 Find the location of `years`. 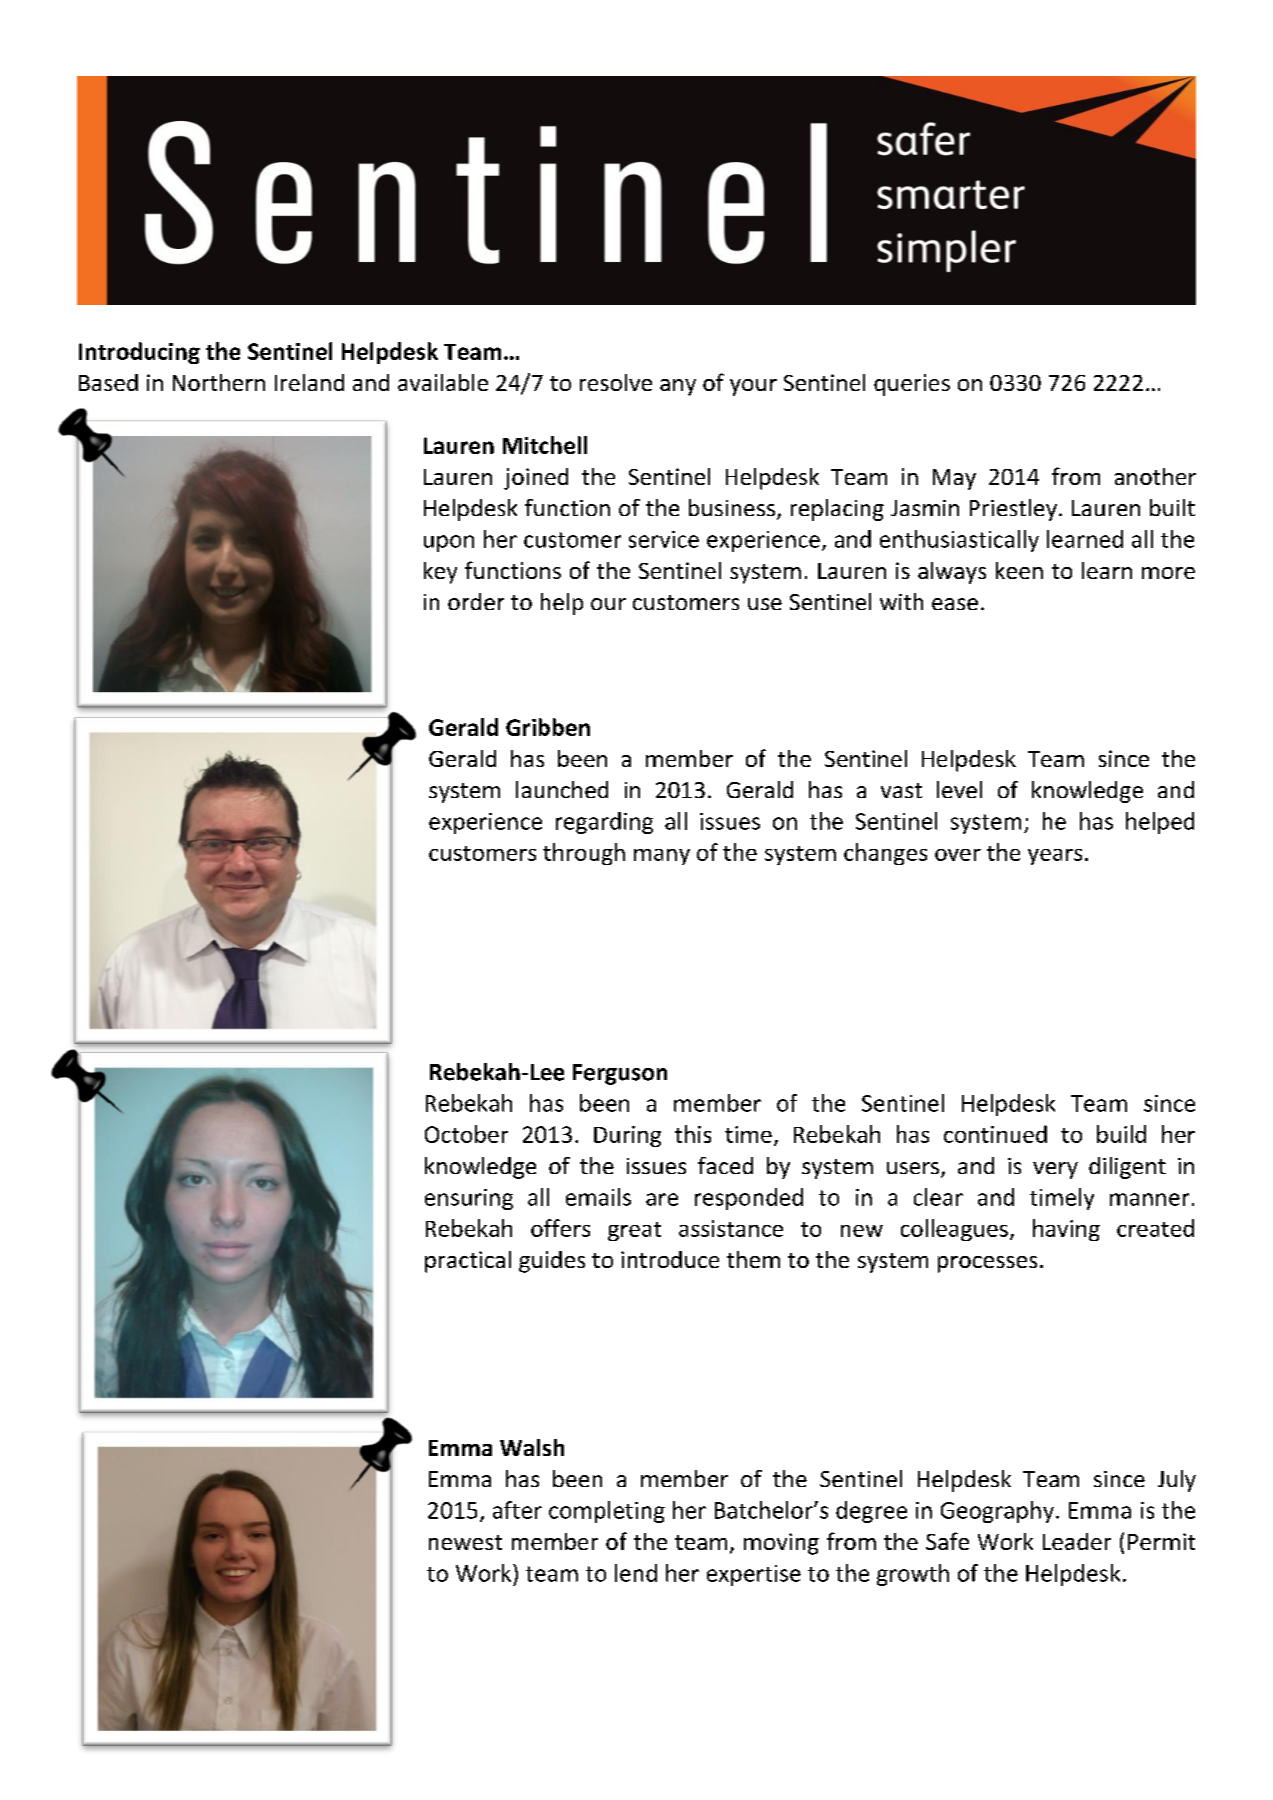

years is located at coordinates (1055, 857).
